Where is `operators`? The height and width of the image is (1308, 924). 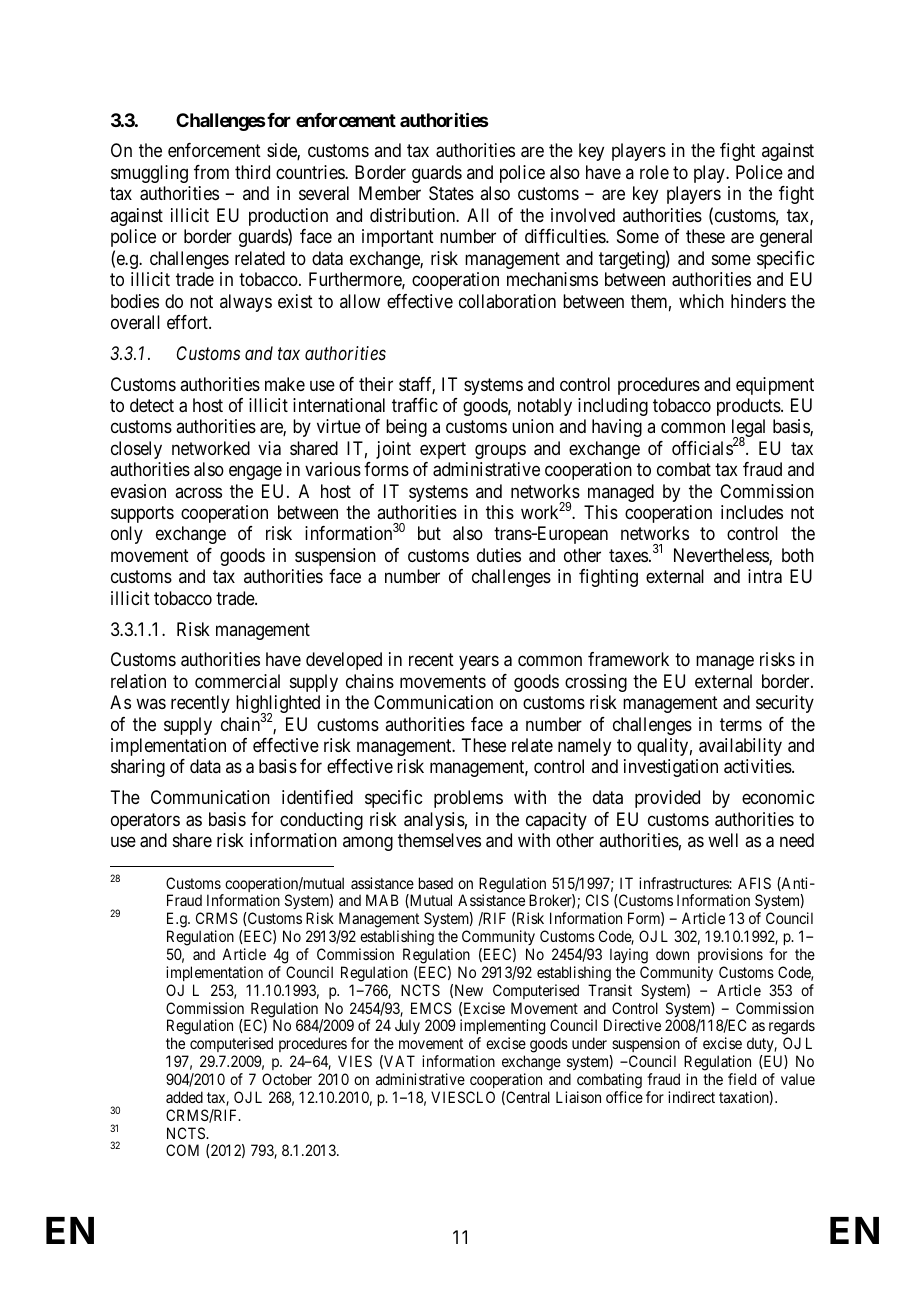 operators is located at coordinates (145, 821).
